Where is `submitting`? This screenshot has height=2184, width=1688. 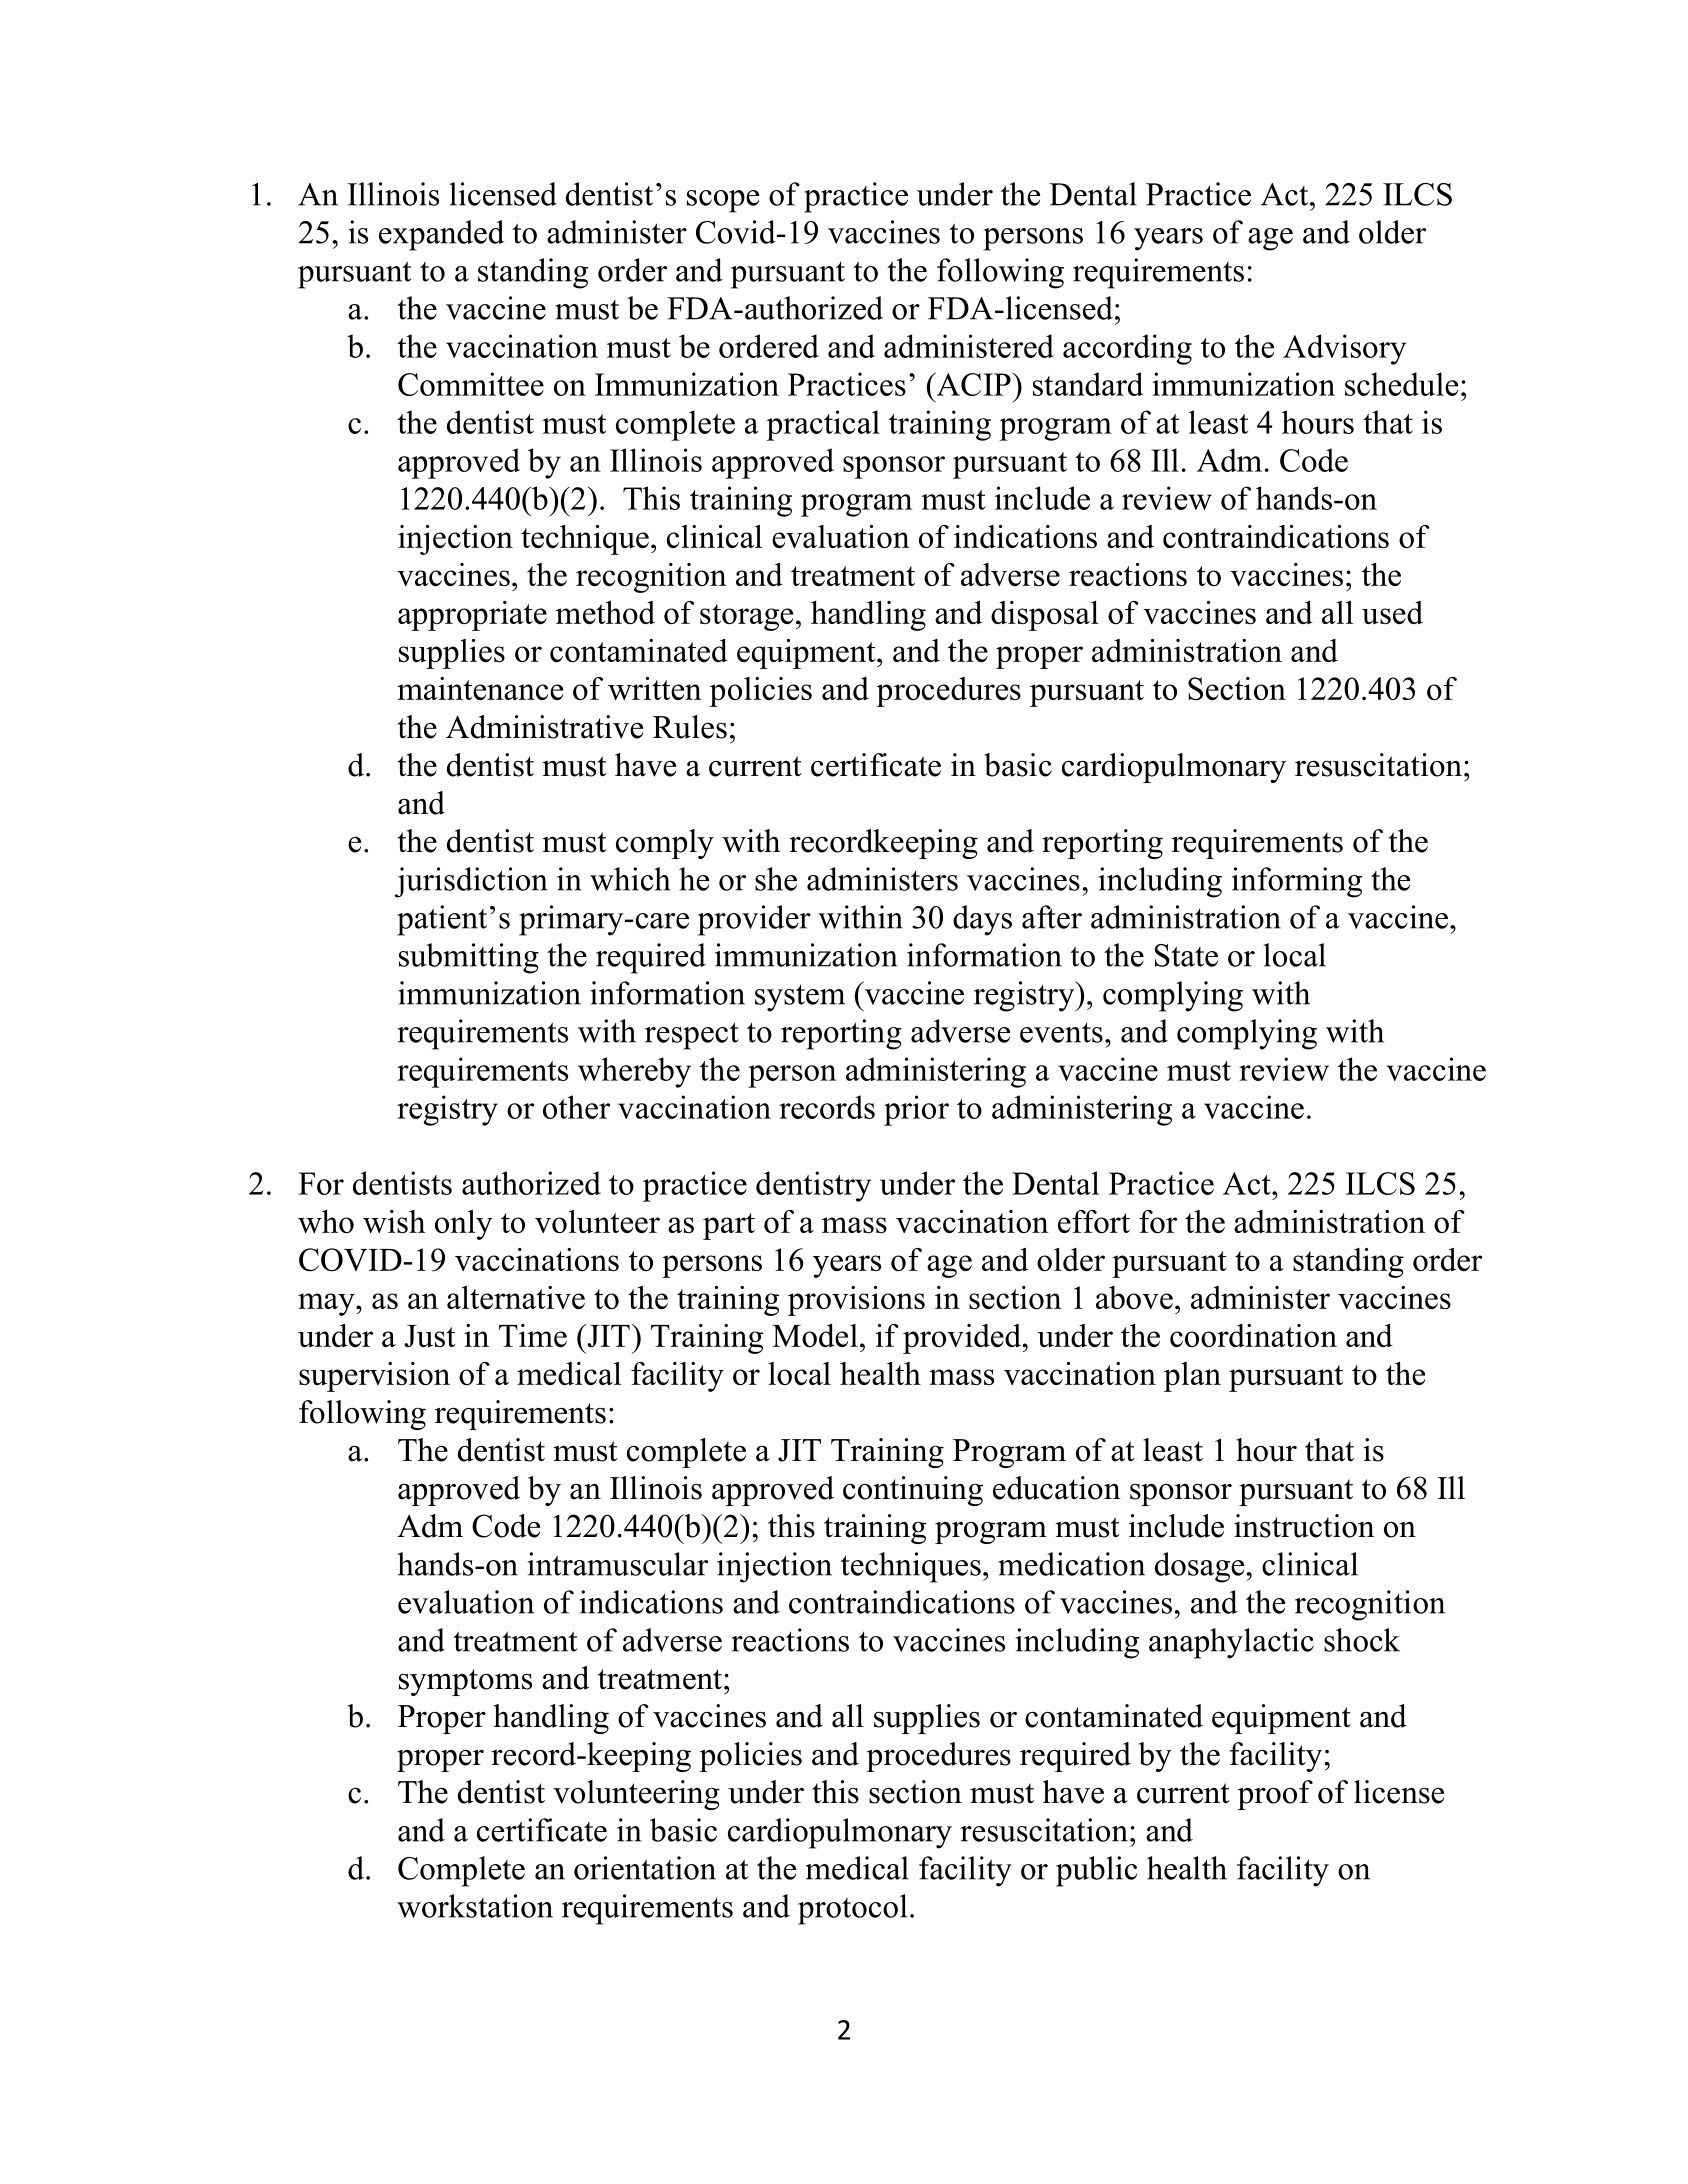
submitting is located at coordinates (469, 958).
